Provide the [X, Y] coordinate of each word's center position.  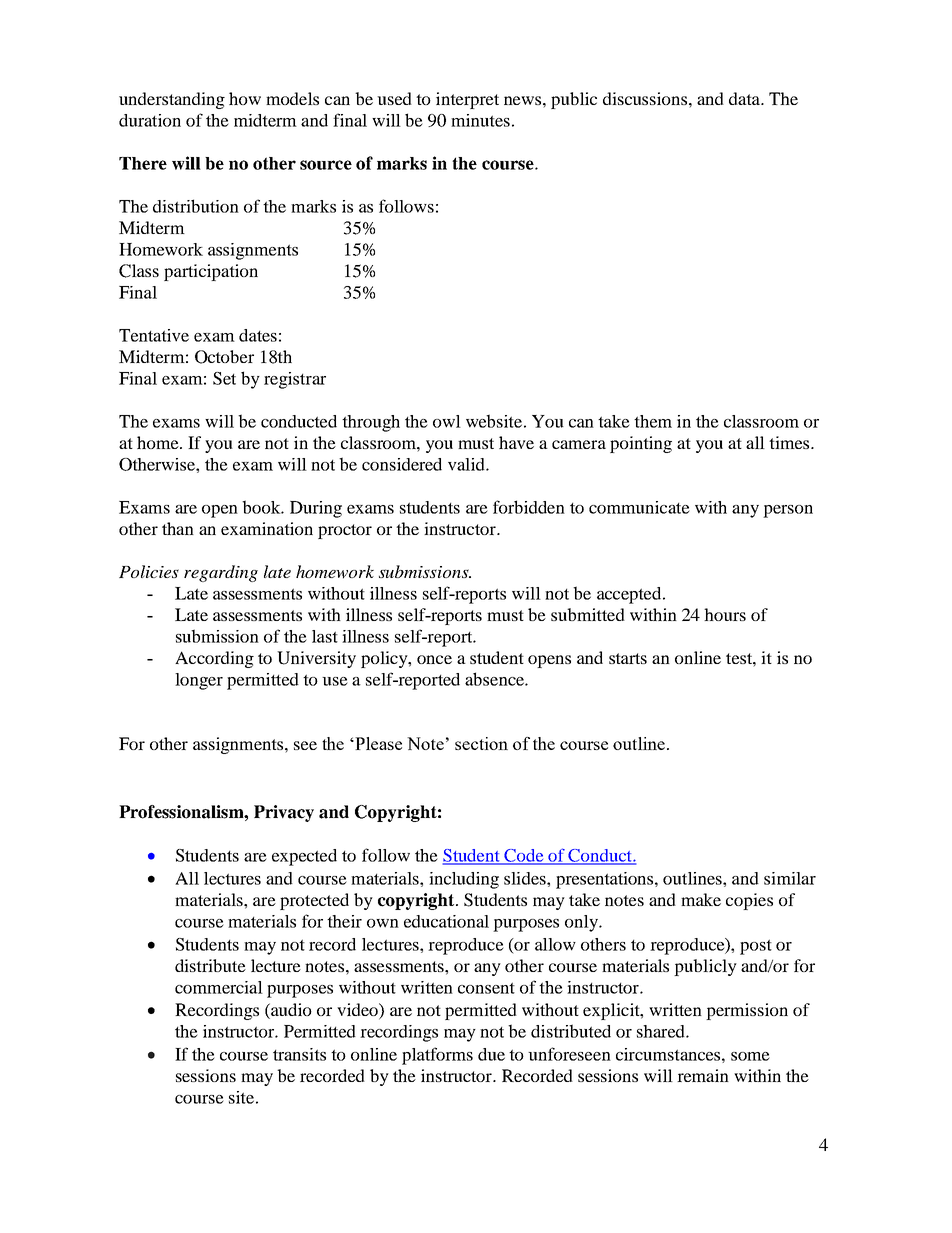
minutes [480, 120]
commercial [219, 987]
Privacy [284, 813]
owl [447, 421]
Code [524, 856]
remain [703, 1075]
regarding [221, 573]
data [745, 98]
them [653, 421]
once [434, 659]
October [224, 357]
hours [725, 614]
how [245, 98]
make [701, 899]
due [491, 1054]
